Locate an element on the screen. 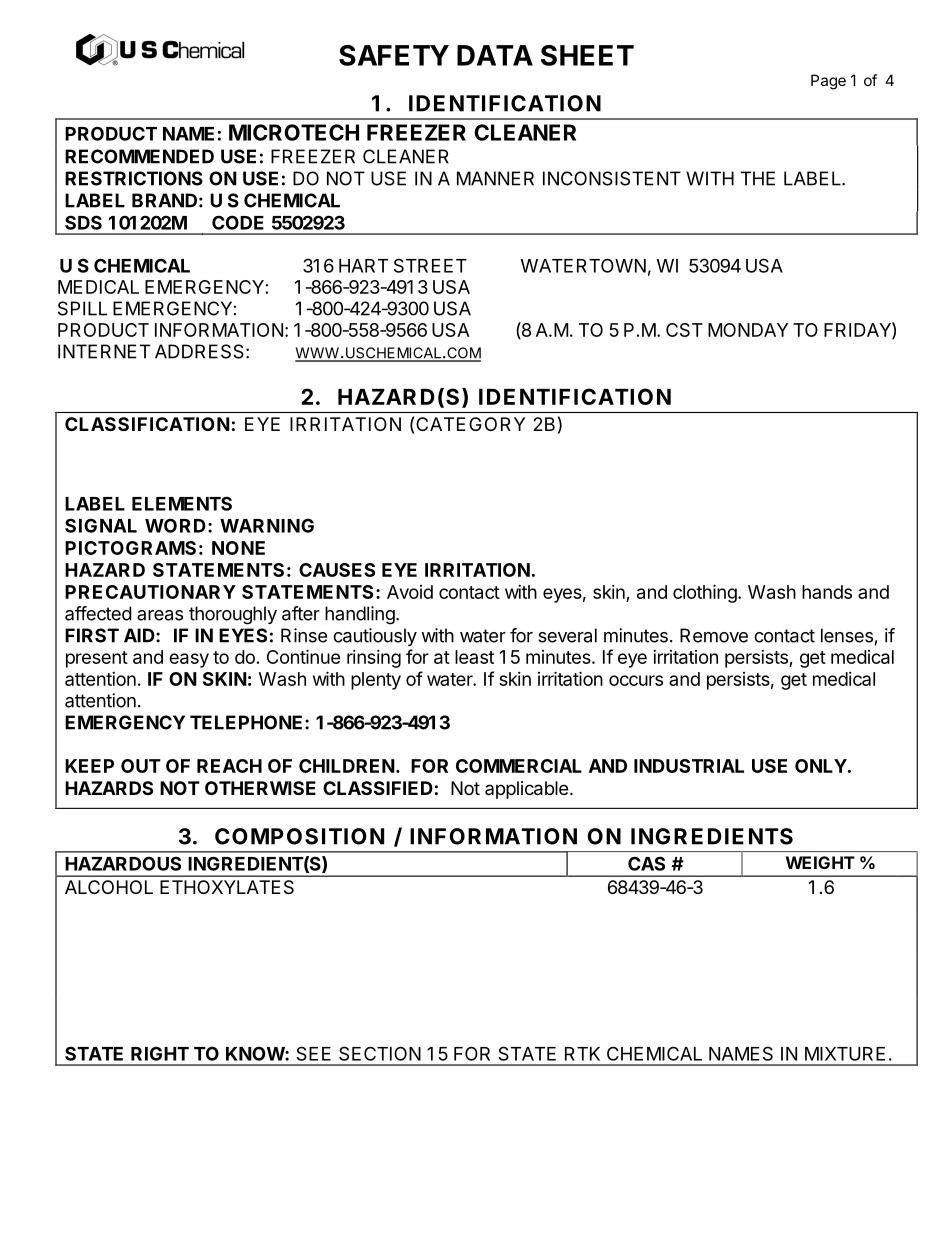 The image size is (952, 1233). clothing is located at coordinates (705, 593).
